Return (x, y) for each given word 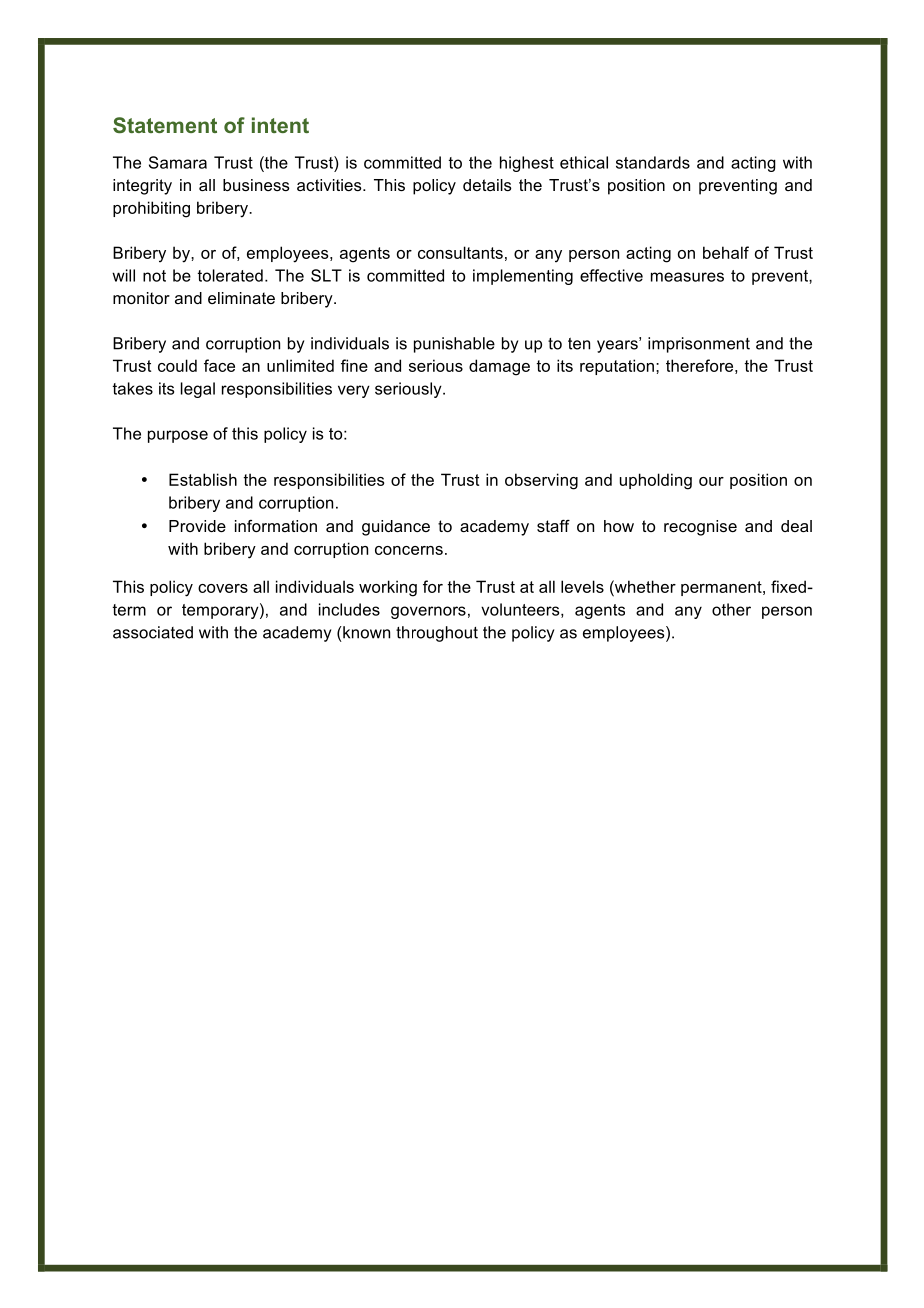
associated (153, 632)
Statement (165, 125)
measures (687, 277)
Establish (203, 479)
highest (527, 164)
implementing (523, 277)
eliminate (241, 298)
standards (653, 162)
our (711, 481)
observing (541, 481)
